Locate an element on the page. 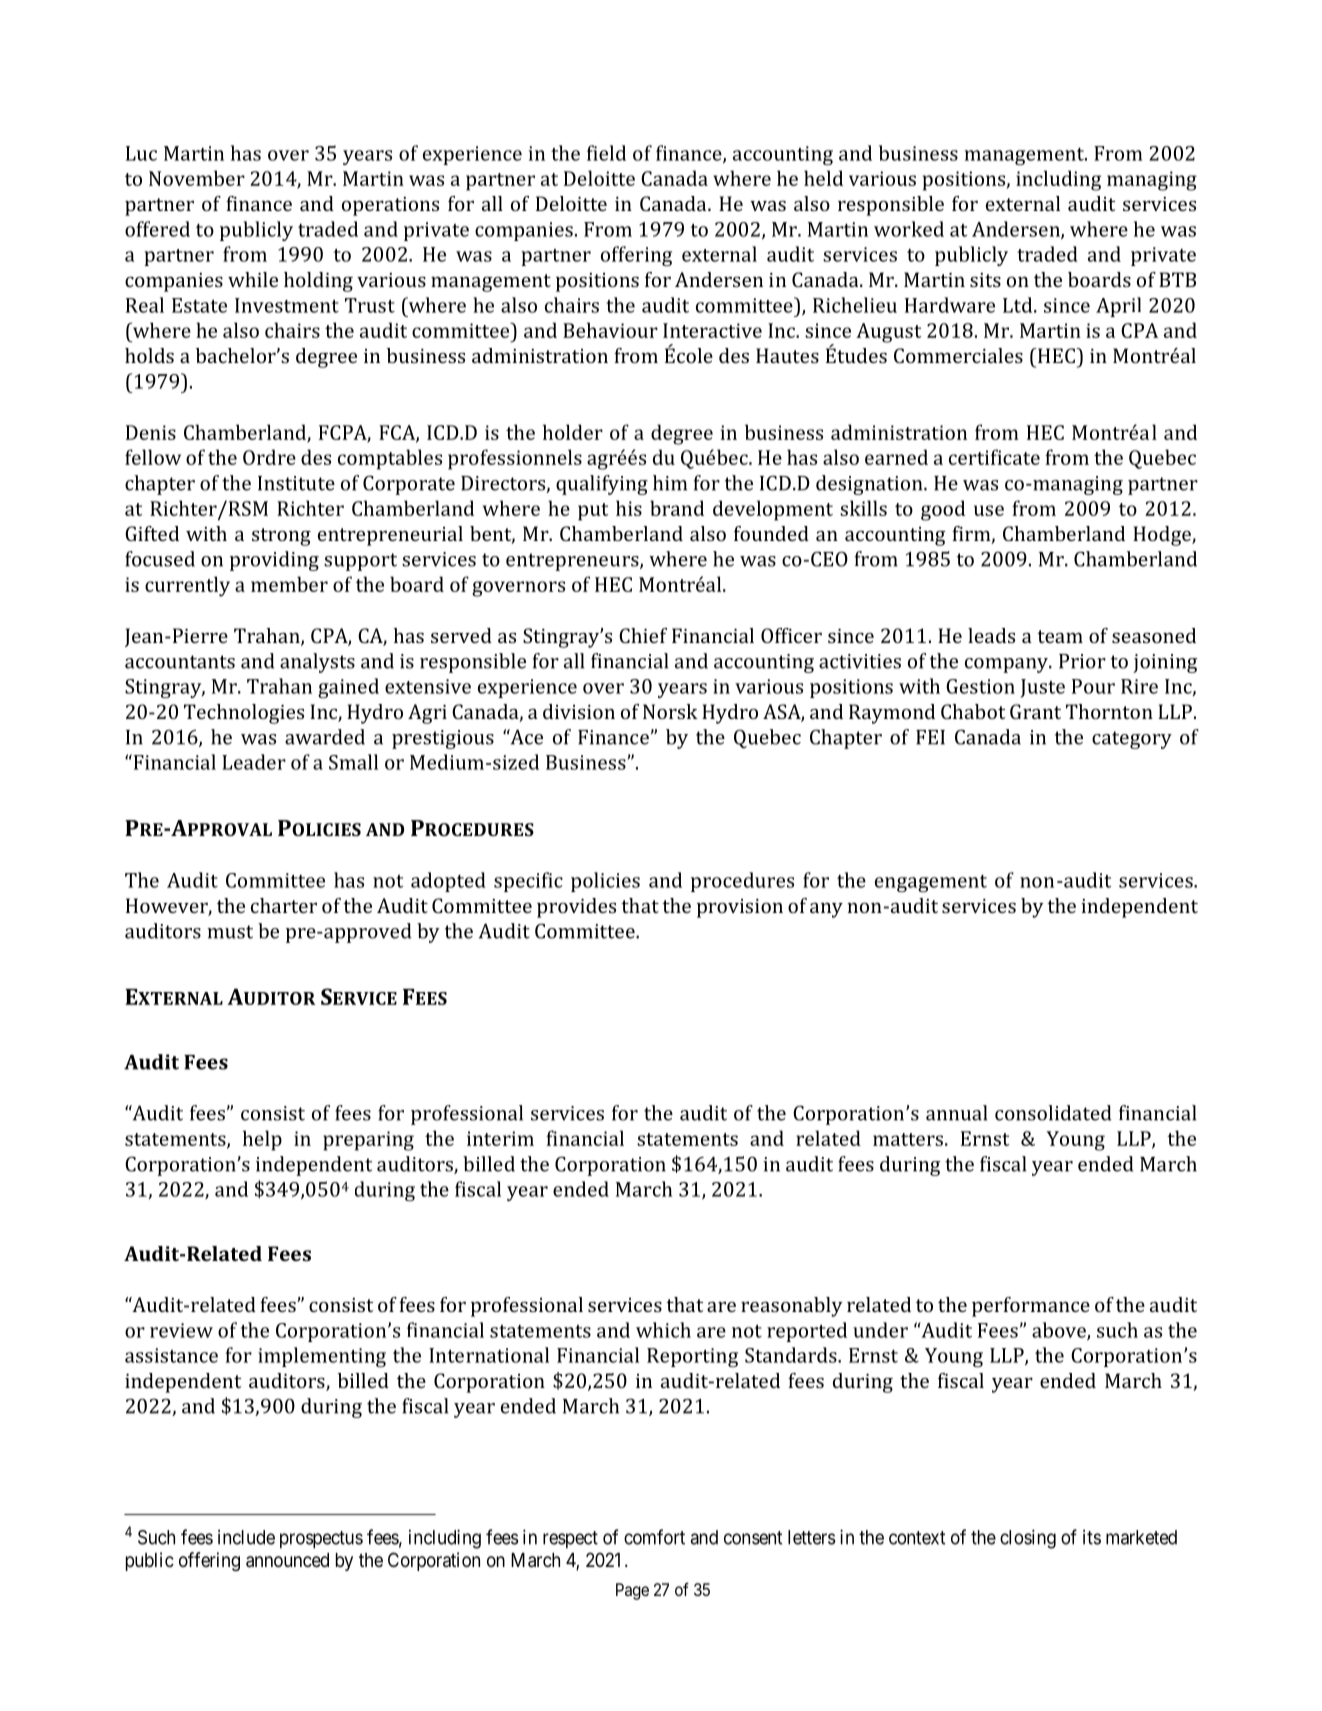 Image resolution: width=1322 pixels, height=1711 pixels. closing is located at coordinates (1028, 1539).
